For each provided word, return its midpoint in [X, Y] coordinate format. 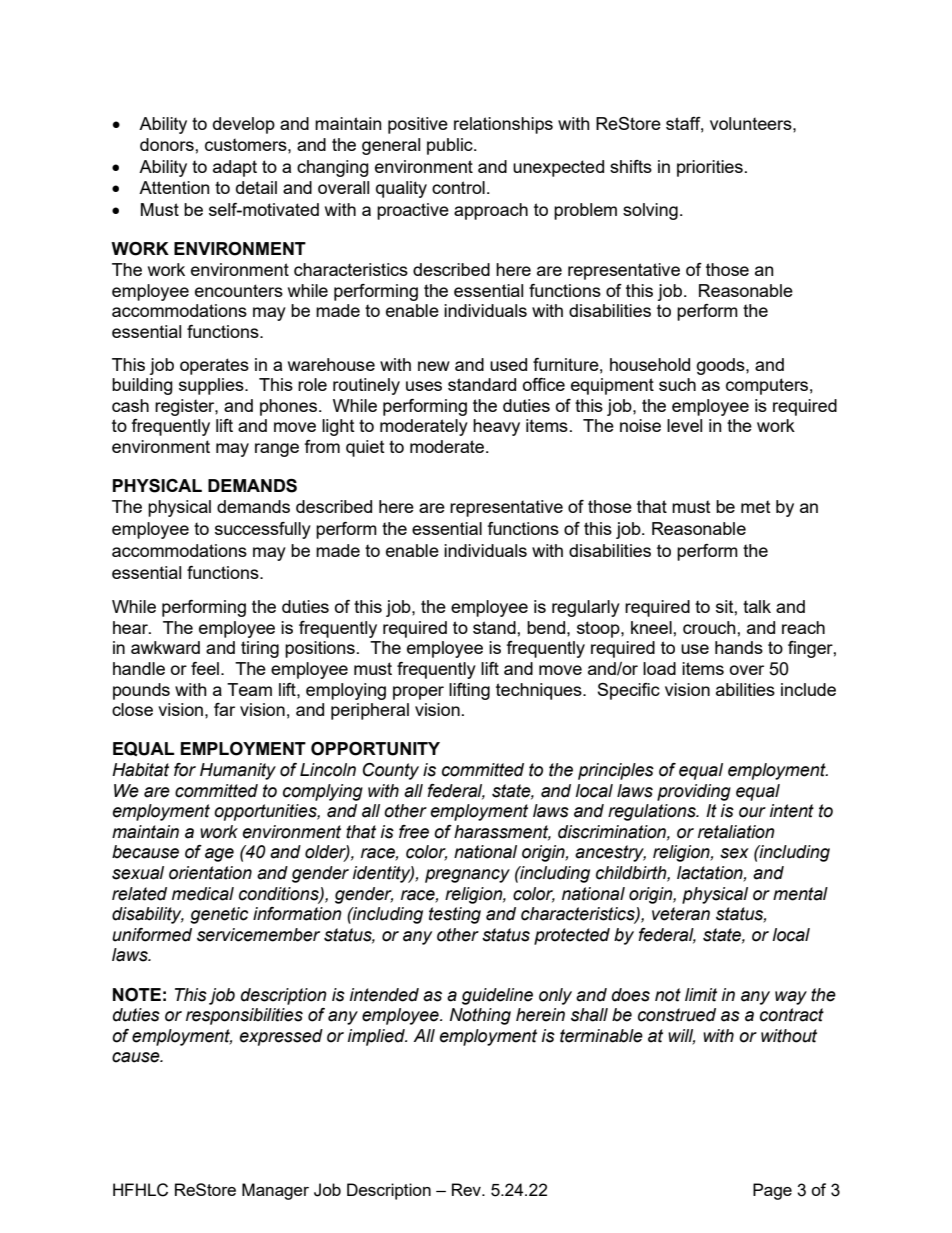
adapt [235, 168]
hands [739, 647]
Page [772, 1191]
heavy [496, 427]
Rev [468, 1189]
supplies [212, 386]
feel [206, 668]
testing [455, 915]
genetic [219, 915]
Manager [275, 1191]
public [451, 146]
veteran [681, 914]
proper [418, 693]
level [684, 425]
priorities [710, 168]
